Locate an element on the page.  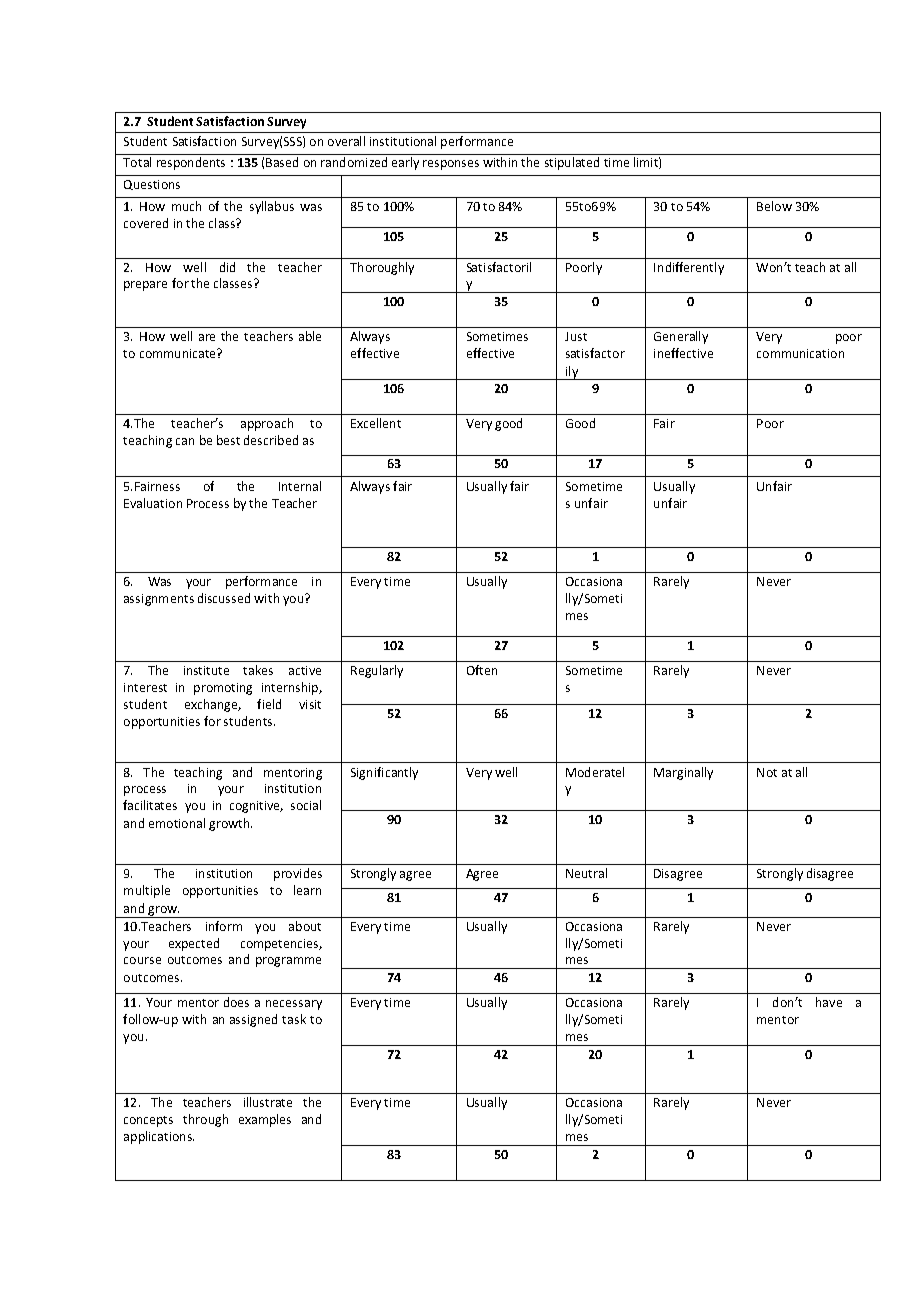
through is located at coordinates (205, 1120).
